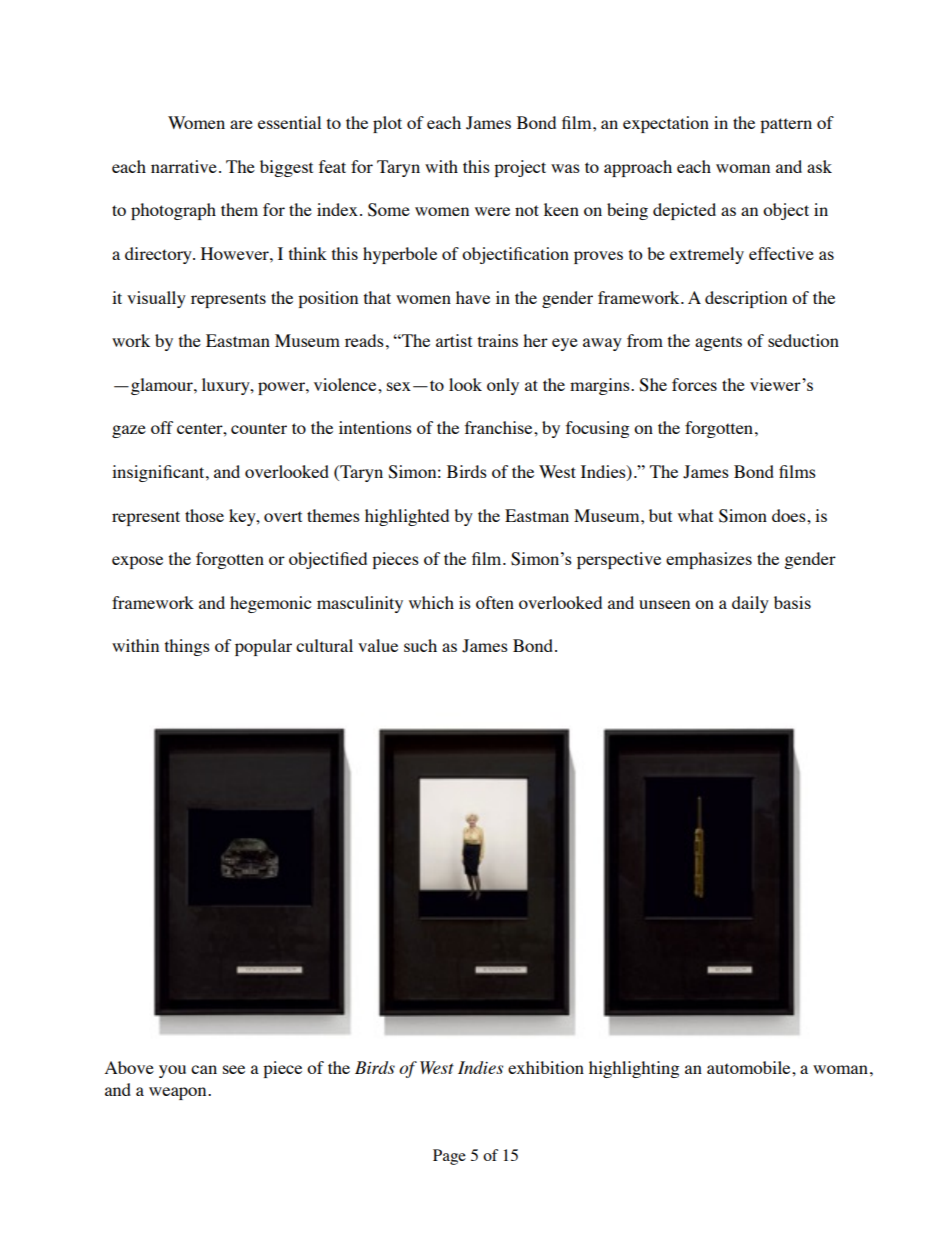  I want to click on pattern, so click(786, 125).
